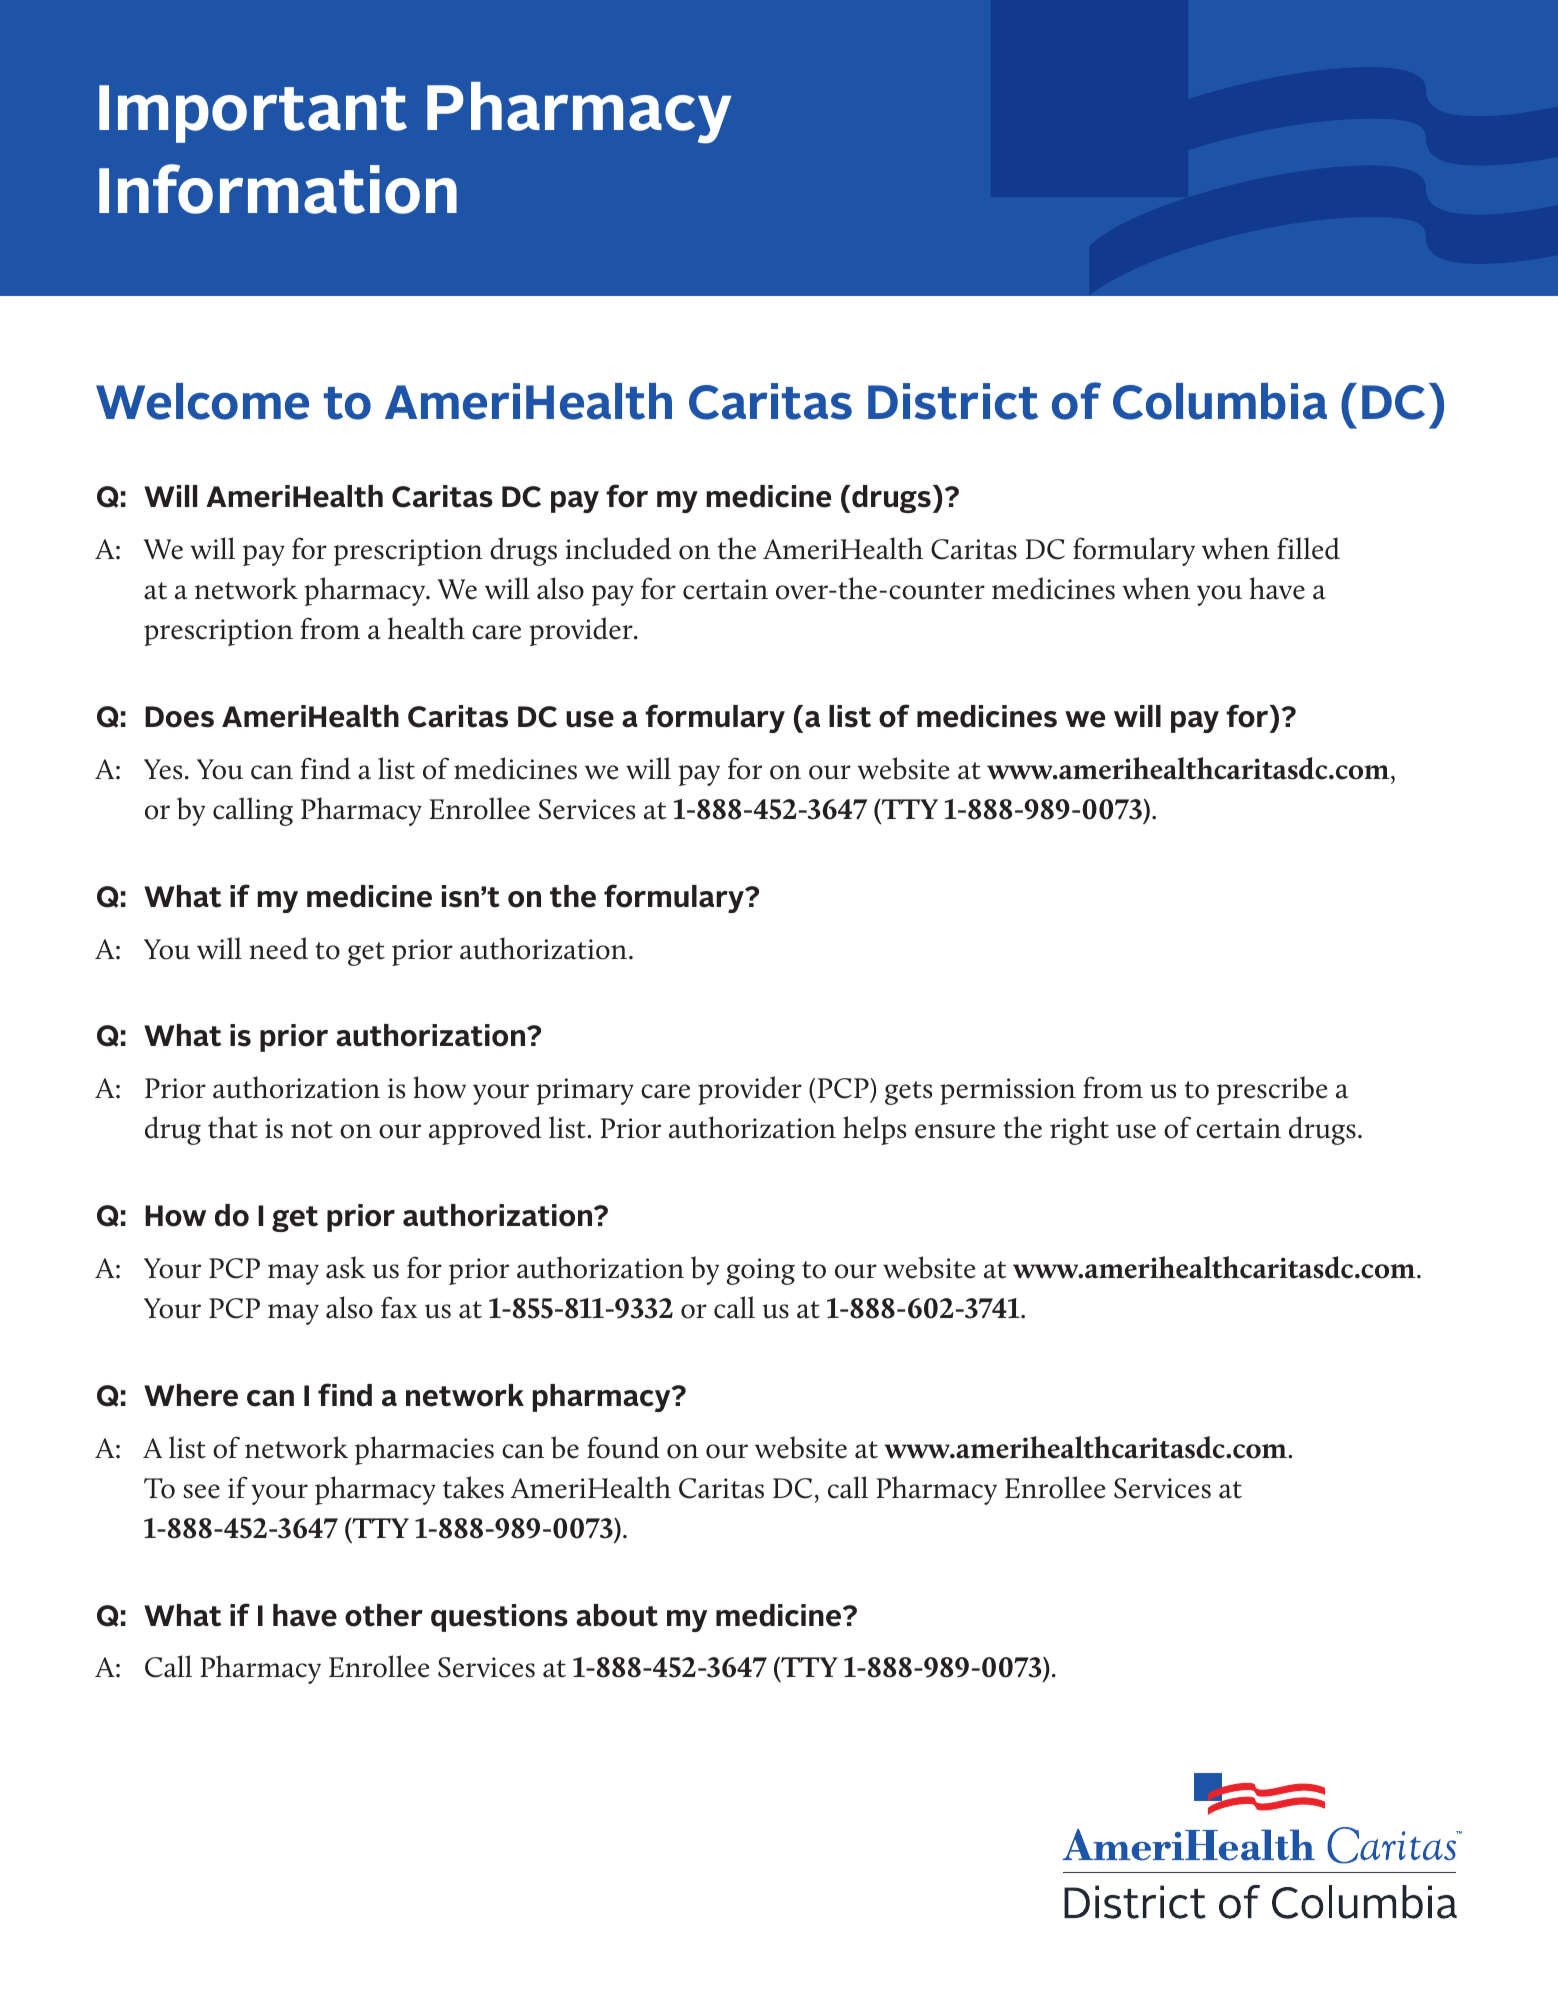  Describe the element at coordinates (617, 1615) in the image. I see `about` at that location.
